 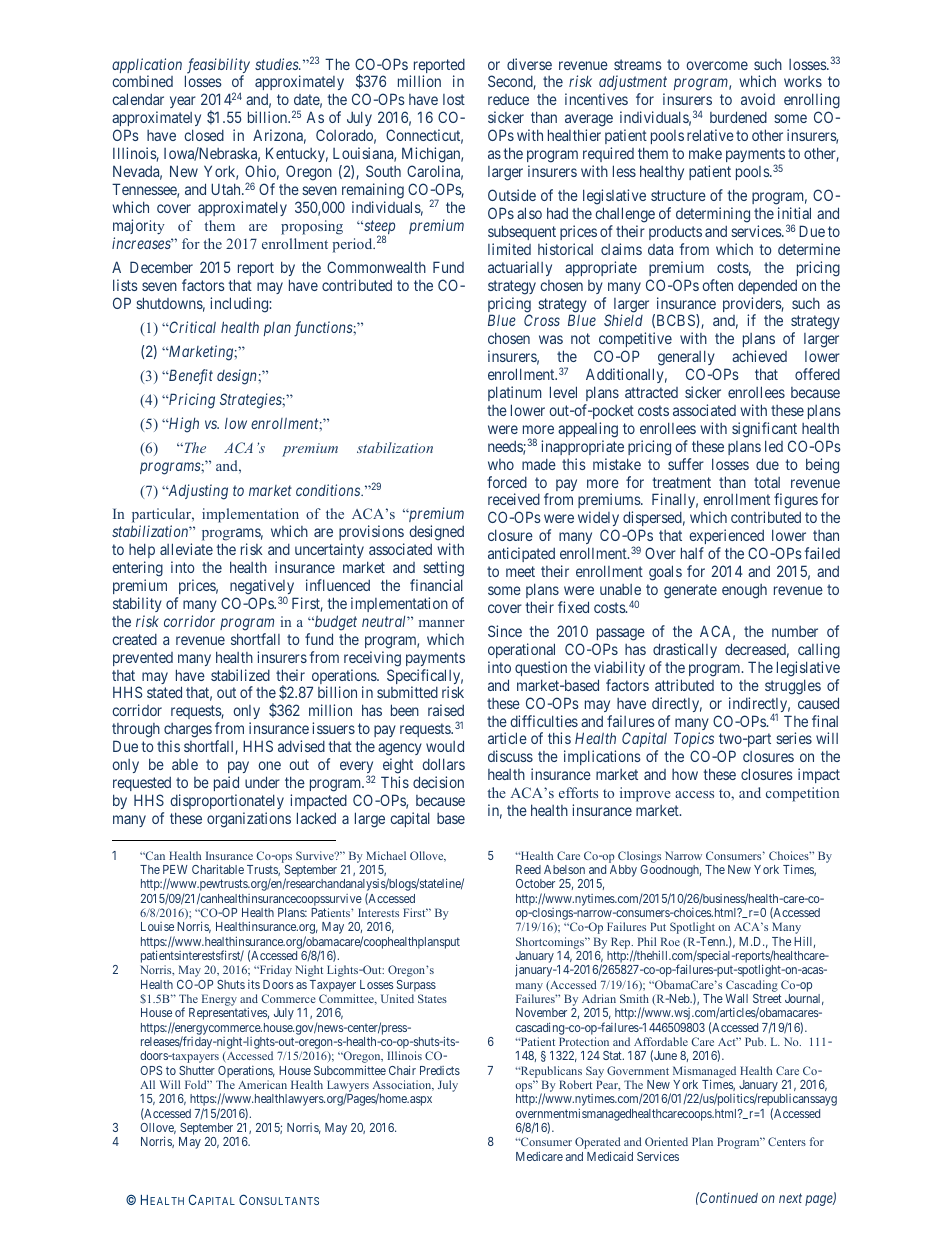 I want to click on avoid, so click(x=758, y=99).
